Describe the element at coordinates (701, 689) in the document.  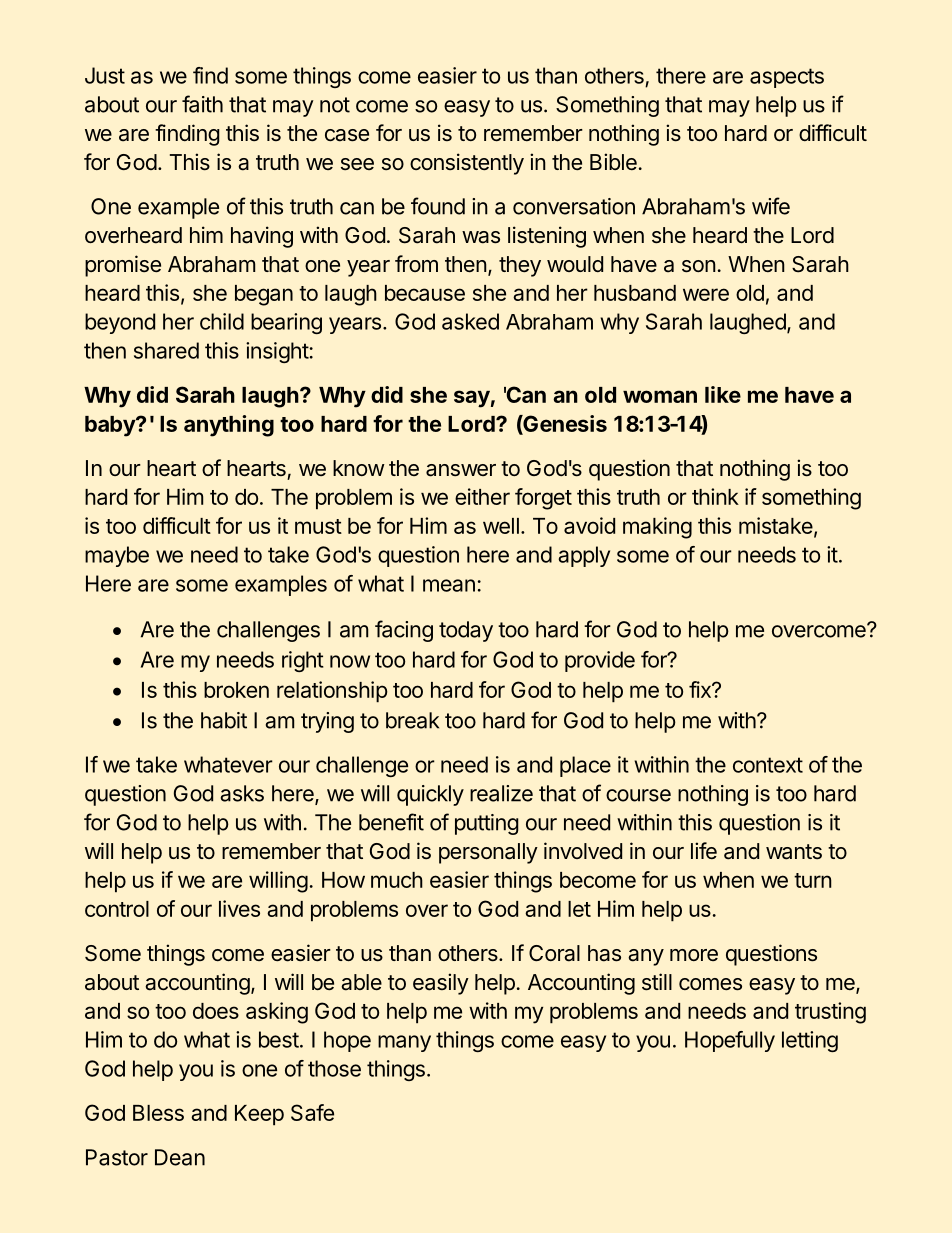
I see `fix` at that location.
